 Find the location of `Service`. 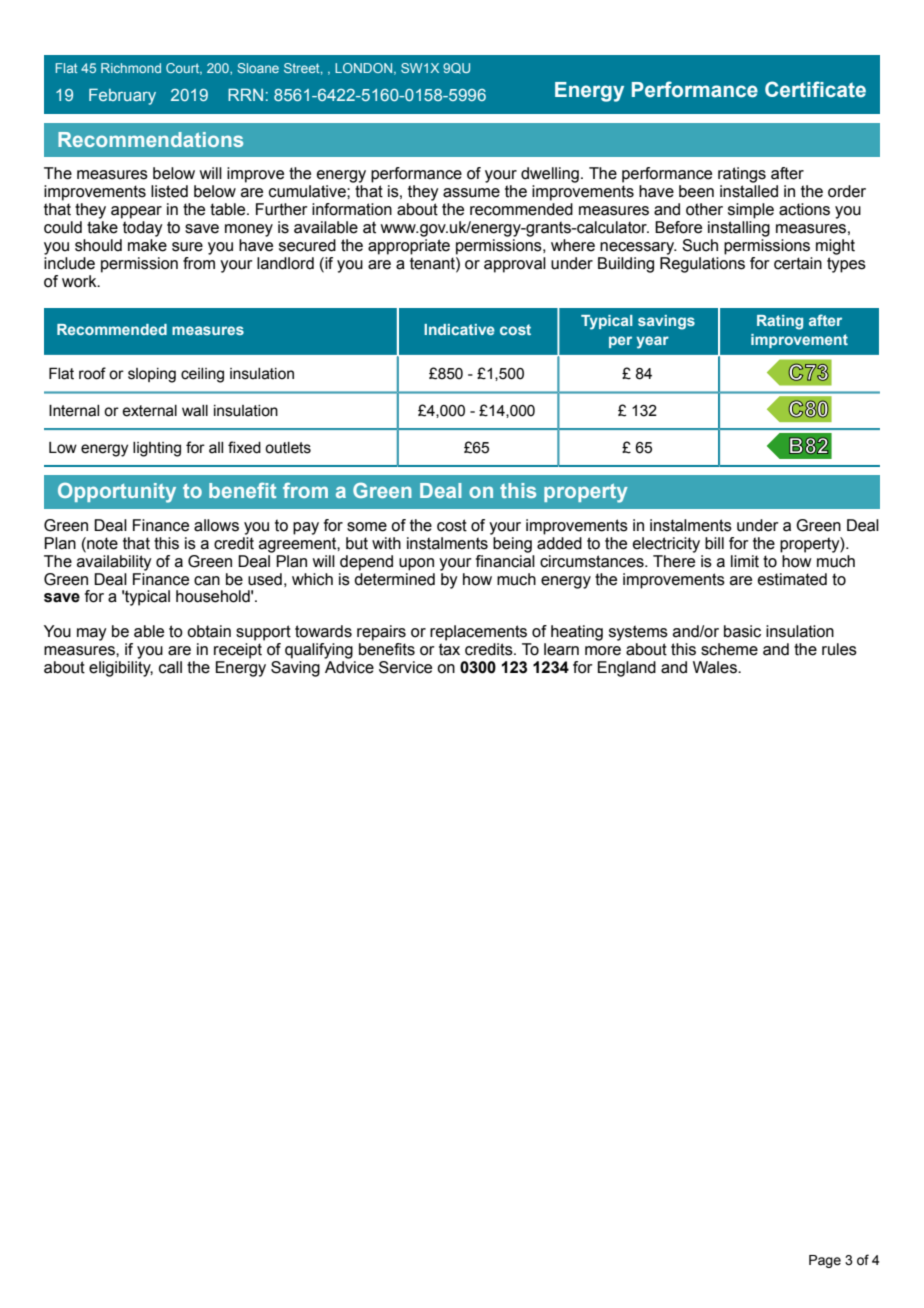

Service is located at coordinates (405, 667).
